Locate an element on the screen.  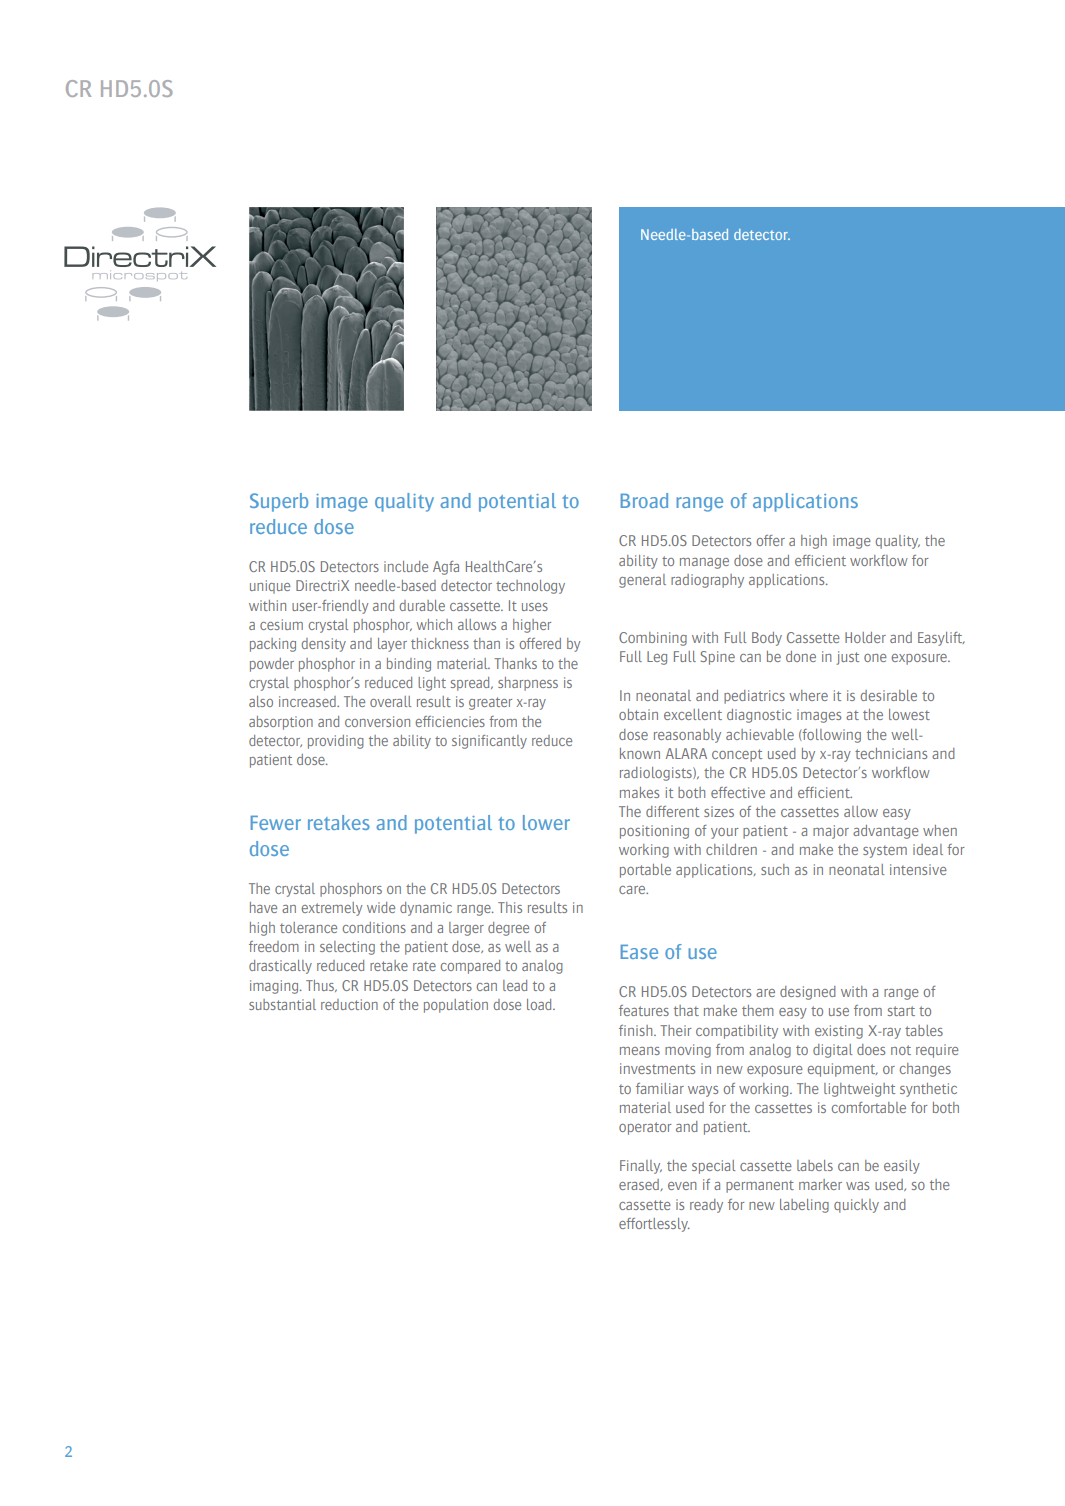
Broad is located at coordinates (644, 500).
